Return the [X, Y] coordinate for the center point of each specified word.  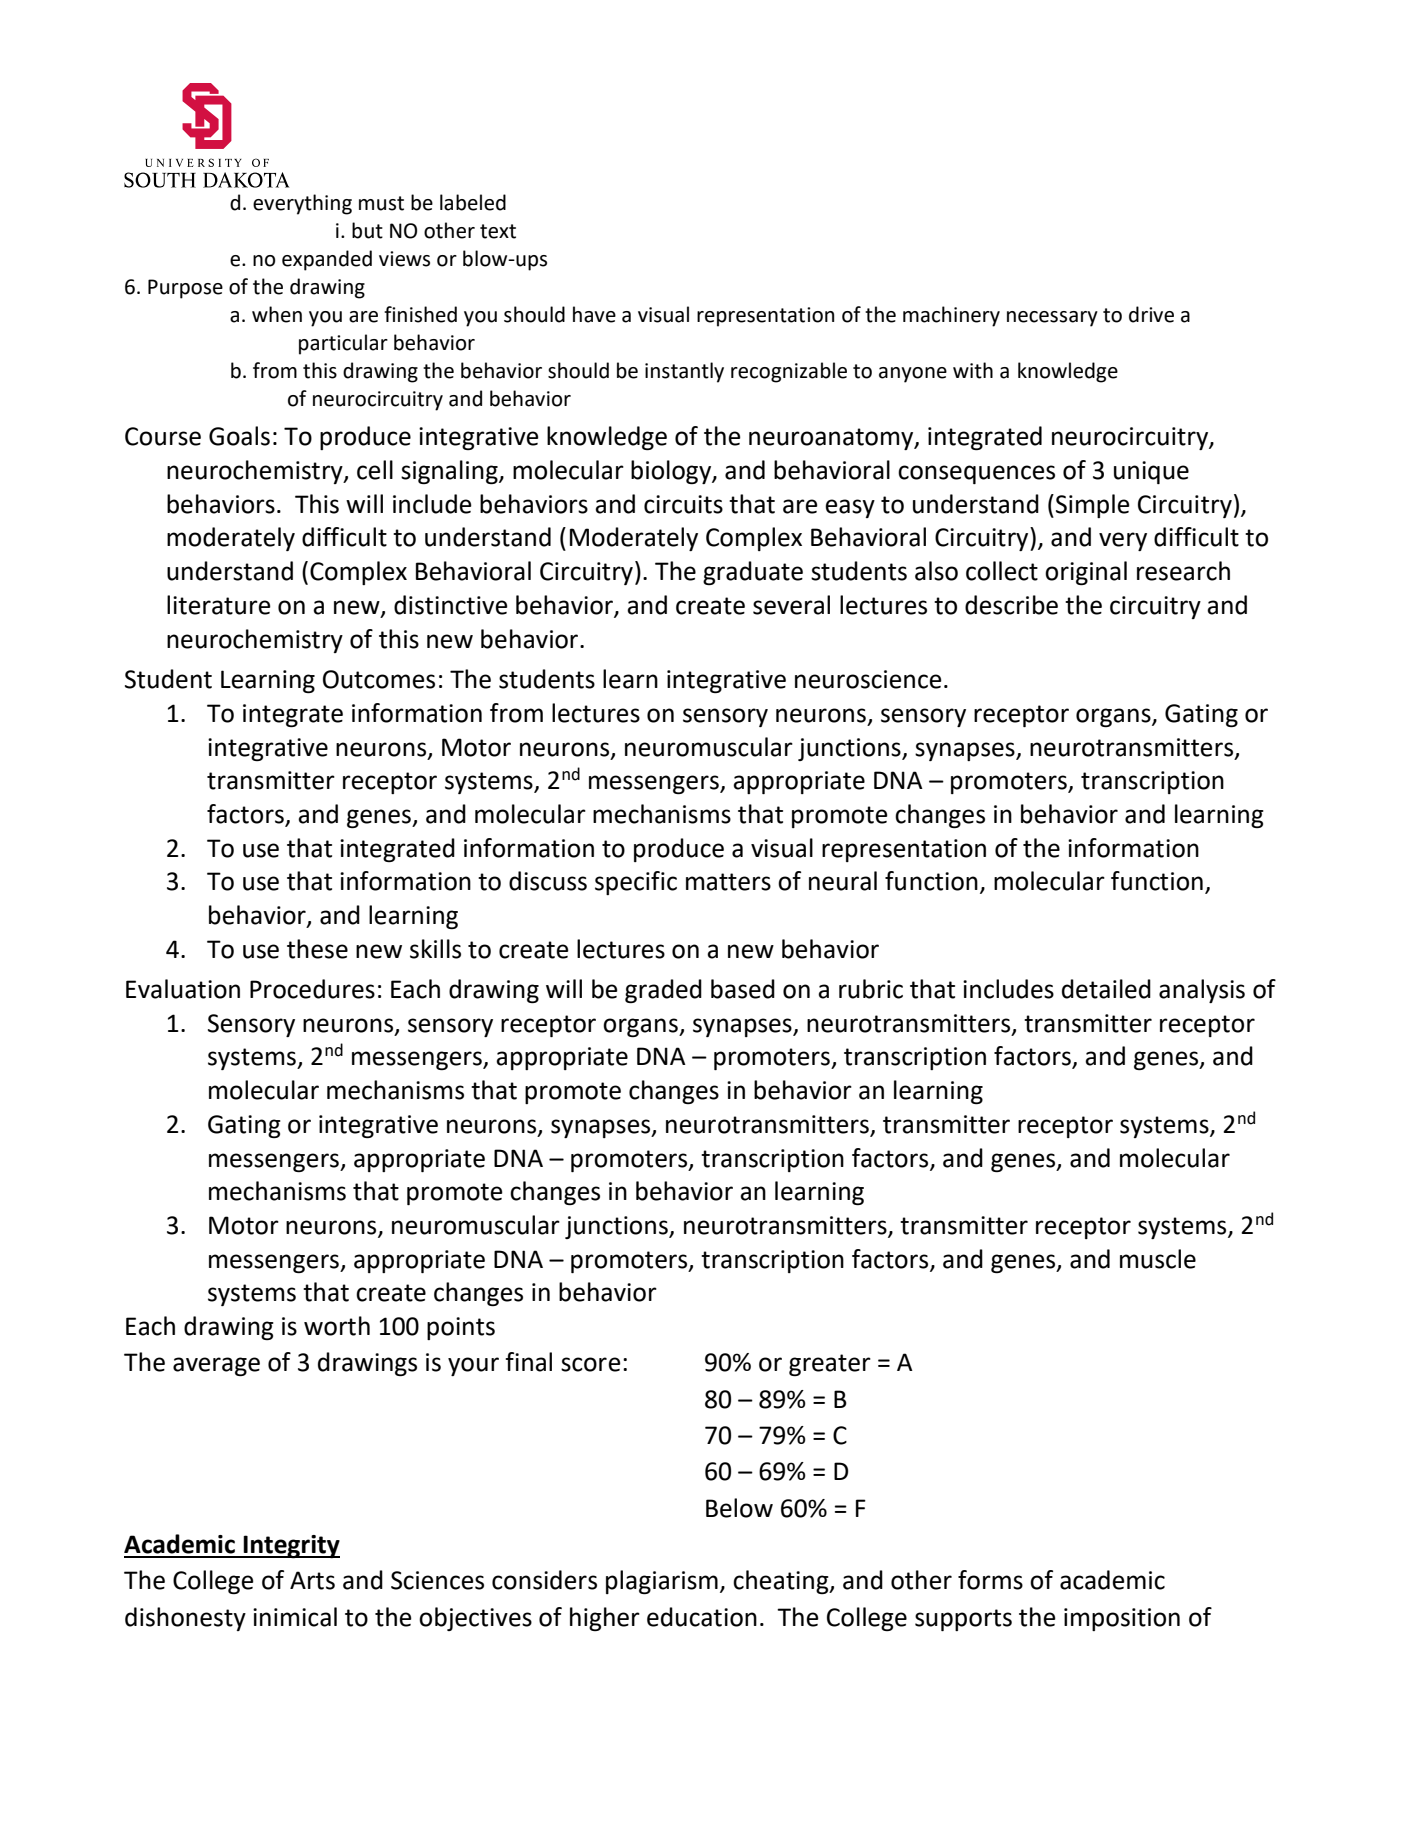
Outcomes [379, 679]
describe [1011, 605]
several [791, 605]
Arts [312, 1580]
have [594, 314]
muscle [1158, 1259]
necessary [1052, 319]
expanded [327, 260]
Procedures [312, 989]
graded [663, 991]
